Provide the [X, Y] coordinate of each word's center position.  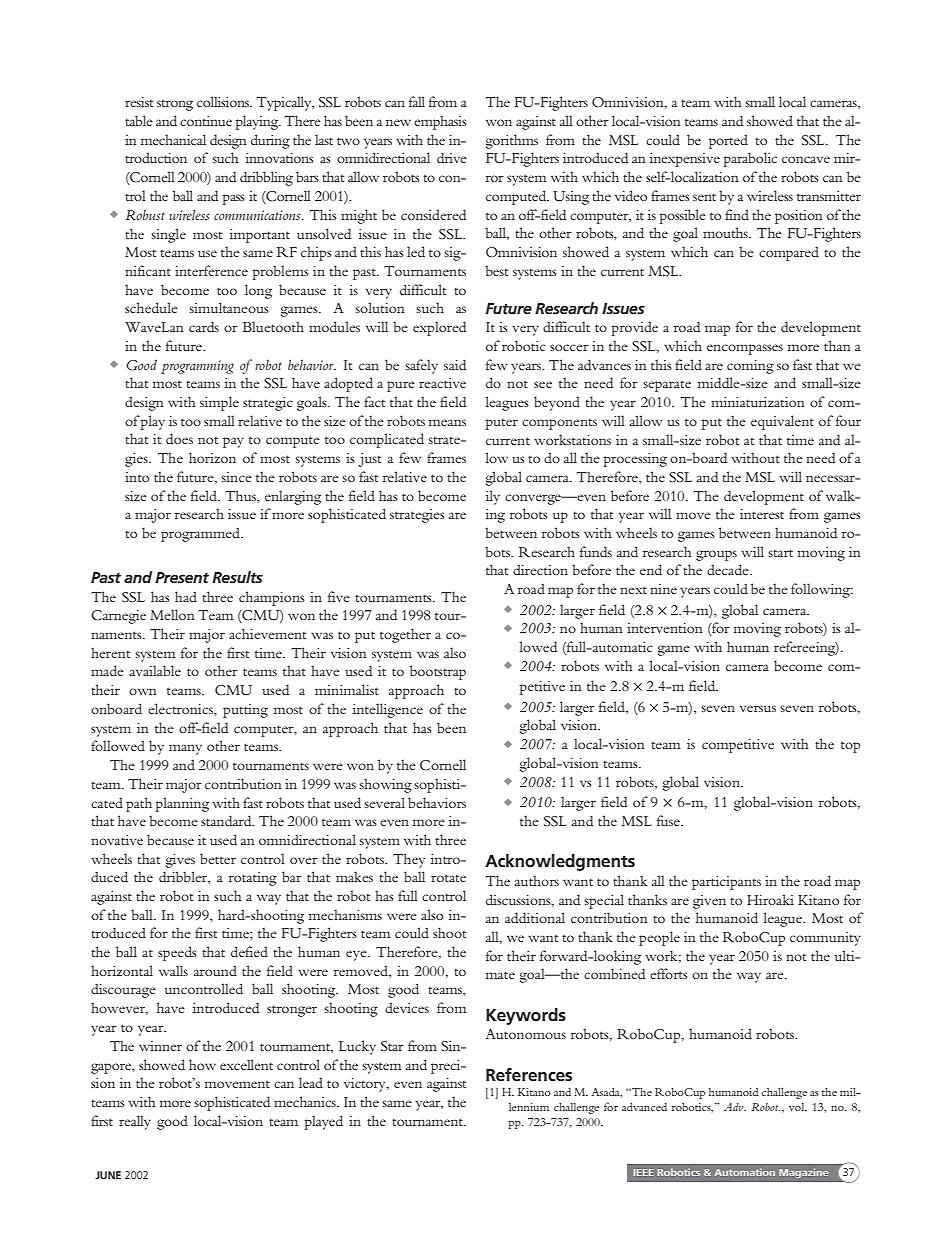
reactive [442, 383]
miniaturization [757, 402]
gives [180, 861]
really [135, 1122]
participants [726, 883]
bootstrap [438, 672]
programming [197, 367]
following [821, 590]
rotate [448, 878]
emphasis [440, 122]
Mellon [172, 614]
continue [206, 121]
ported [728, 141]
